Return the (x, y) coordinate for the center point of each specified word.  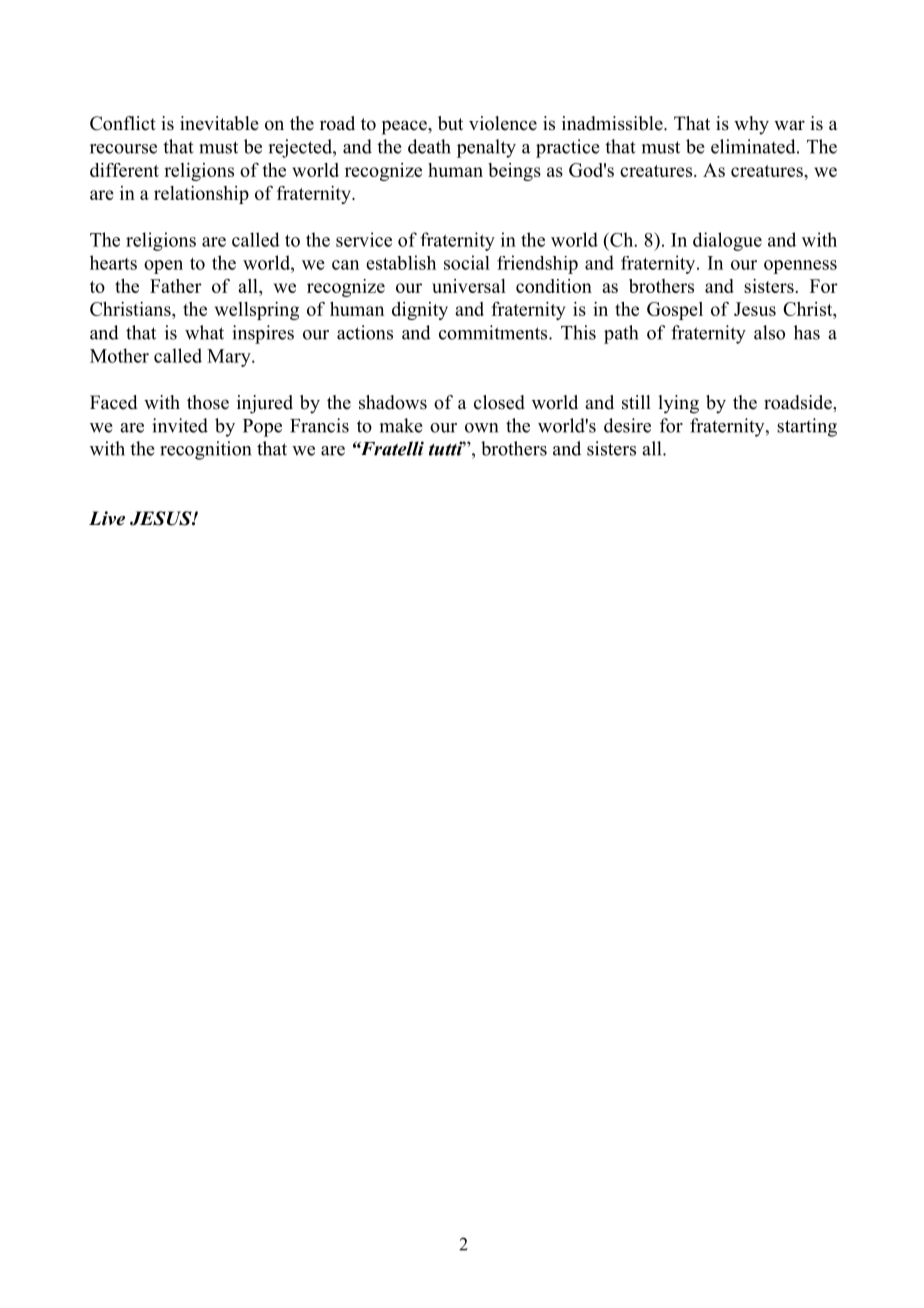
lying (678, 404)
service (364, 239)
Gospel (675, 311)
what (204, 332)
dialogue (727, 241)
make (401, 425)
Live (107, 518)
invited (180, 425)
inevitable (219, 123)
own (481, 428)
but (450, 123)
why (751, 125)
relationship (201, 195)
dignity (420, 311)
